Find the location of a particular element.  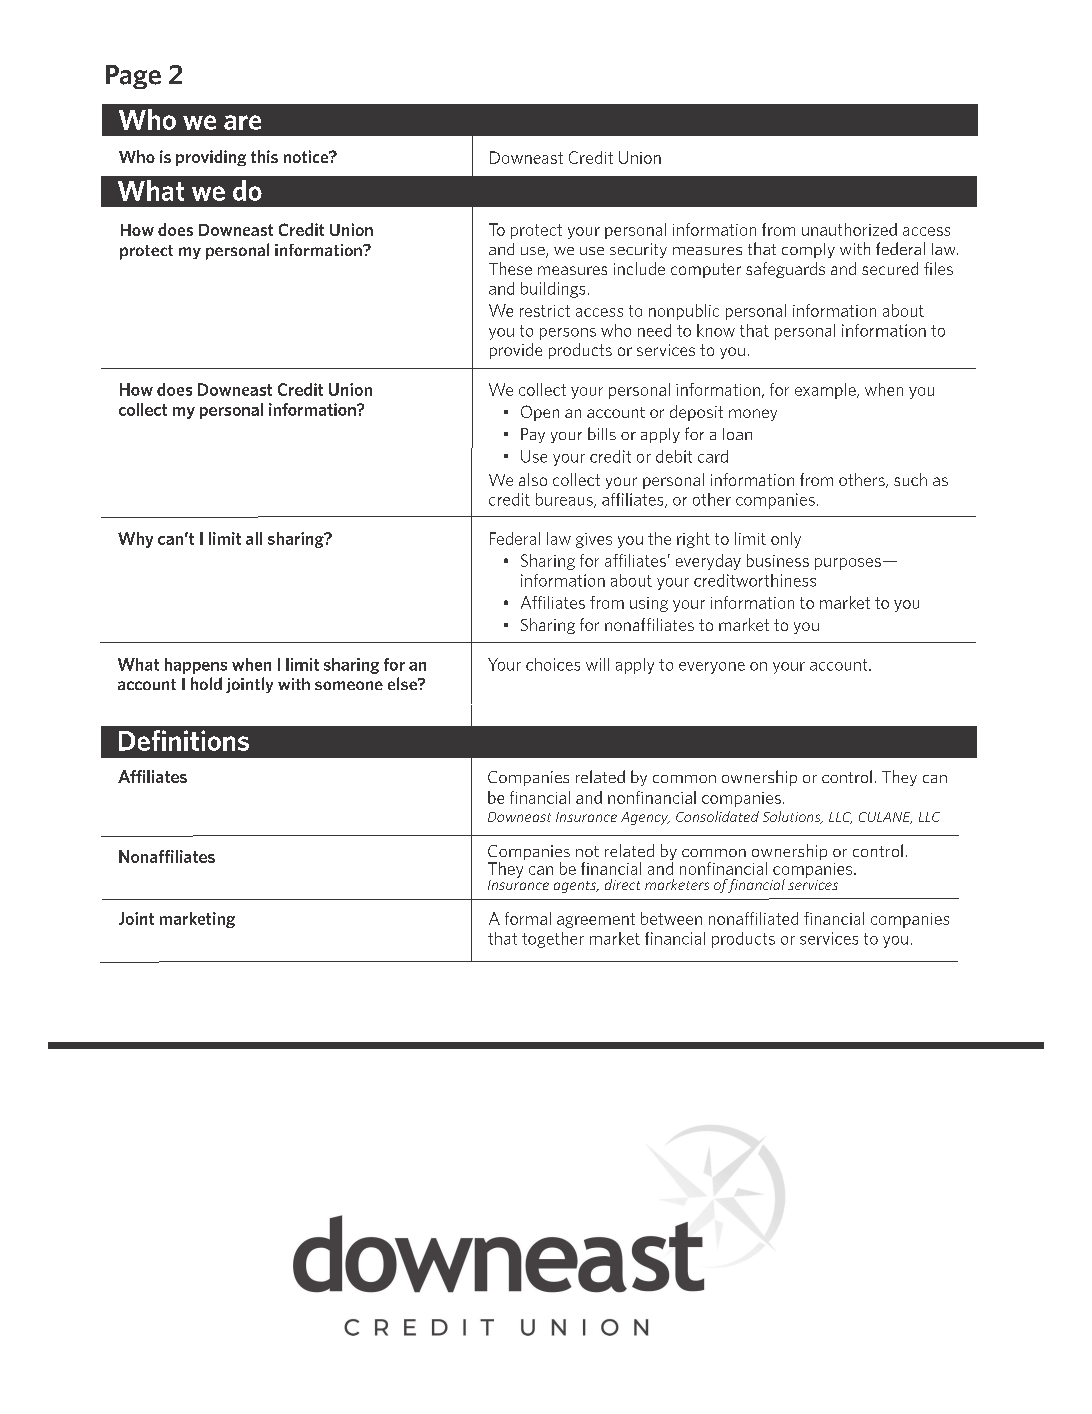

only is located at coordinates (786, 540).
